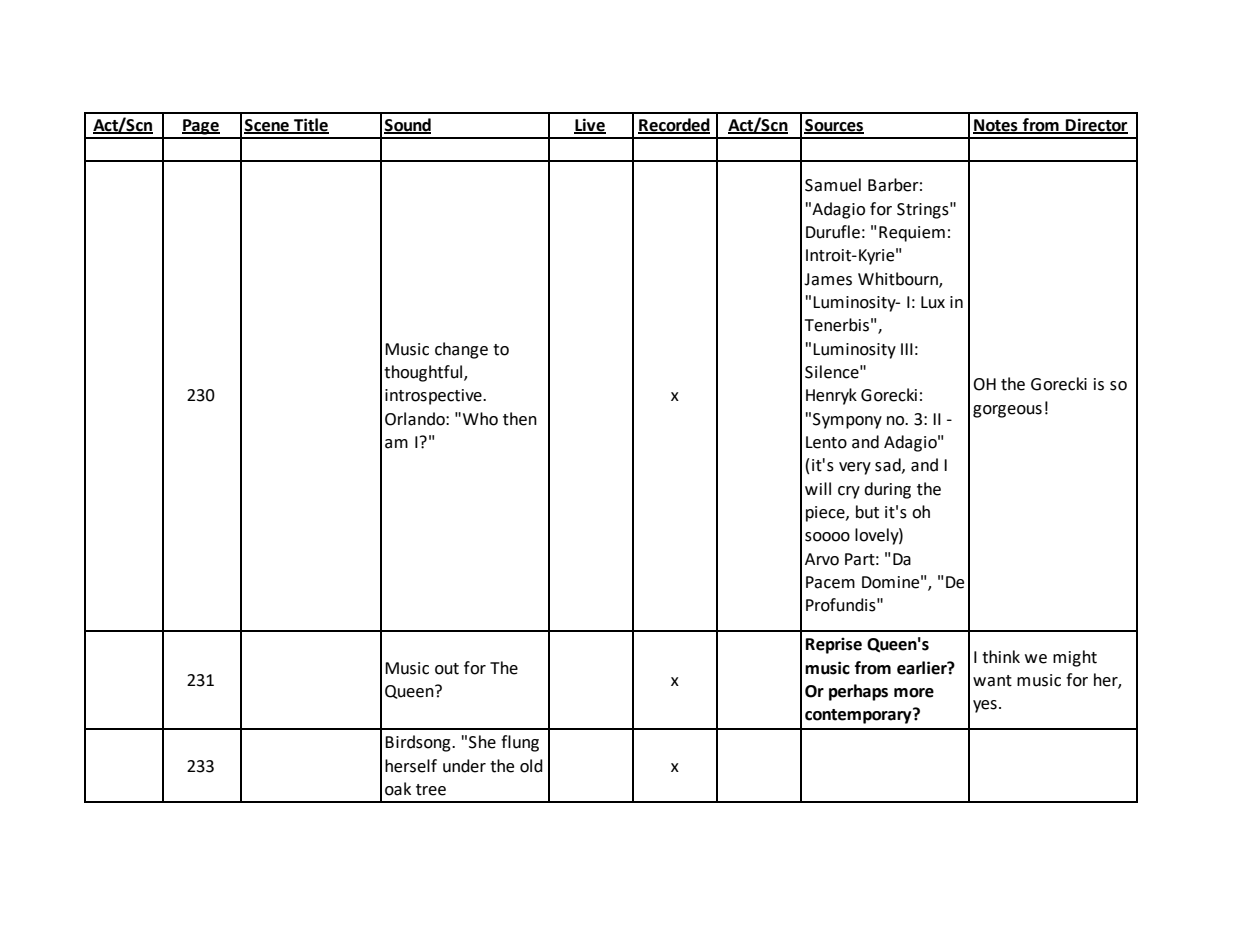 Image resolution: width=1233 pixels, height=952 pixels. Describe the element at coordinates (434, 397) in the screenshot. I see `introspective` at that location.
